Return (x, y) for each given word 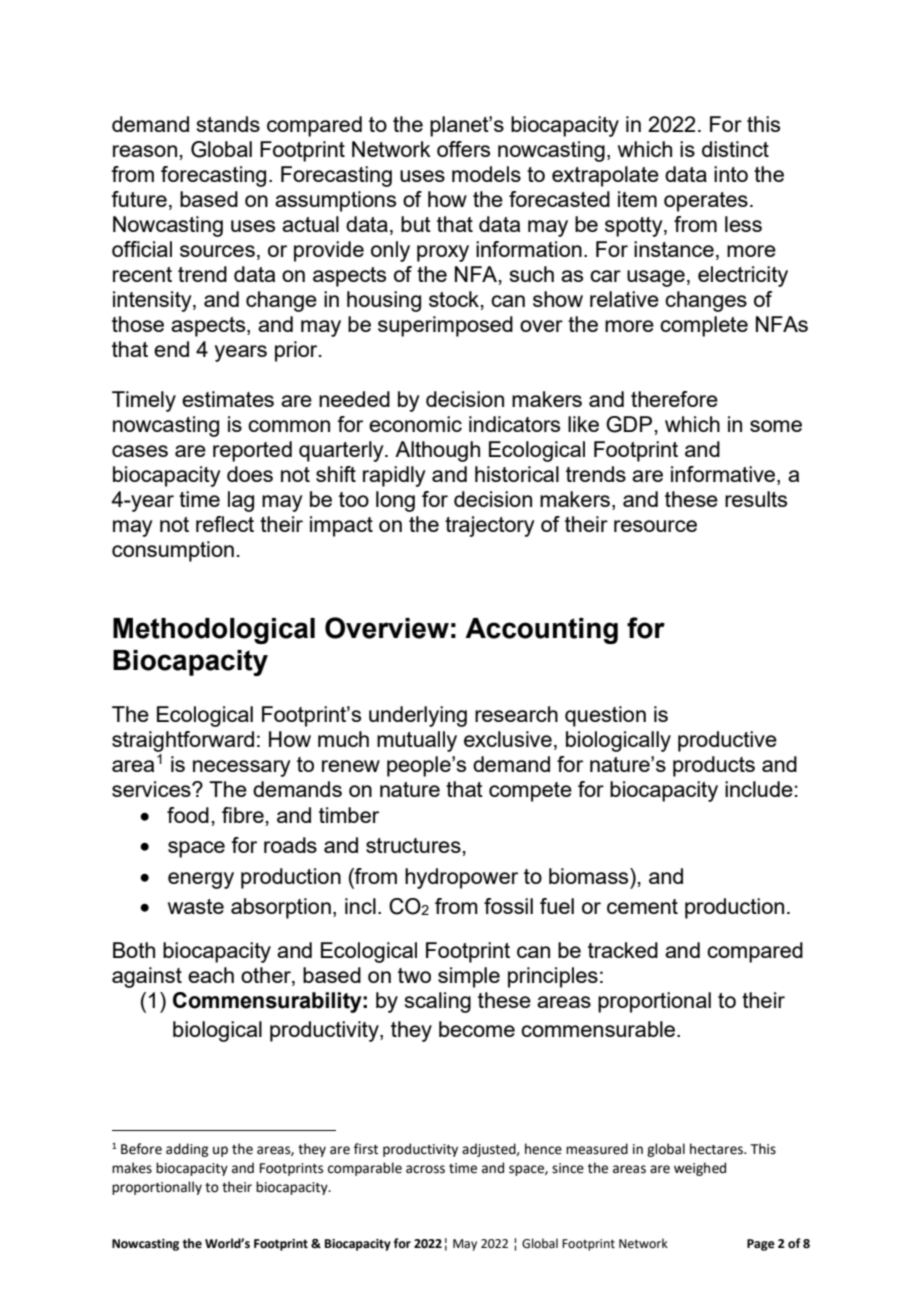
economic (415, 424)
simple (469, 977)
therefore (674, 399)
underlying (418, 716)
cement (642, 906)
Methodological (214, 631)
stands (228, 124)
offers (463, 149)
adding (187, 1150)
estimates (228, 399)
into (731, 174)
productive (727, 741)
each (211, 975)
